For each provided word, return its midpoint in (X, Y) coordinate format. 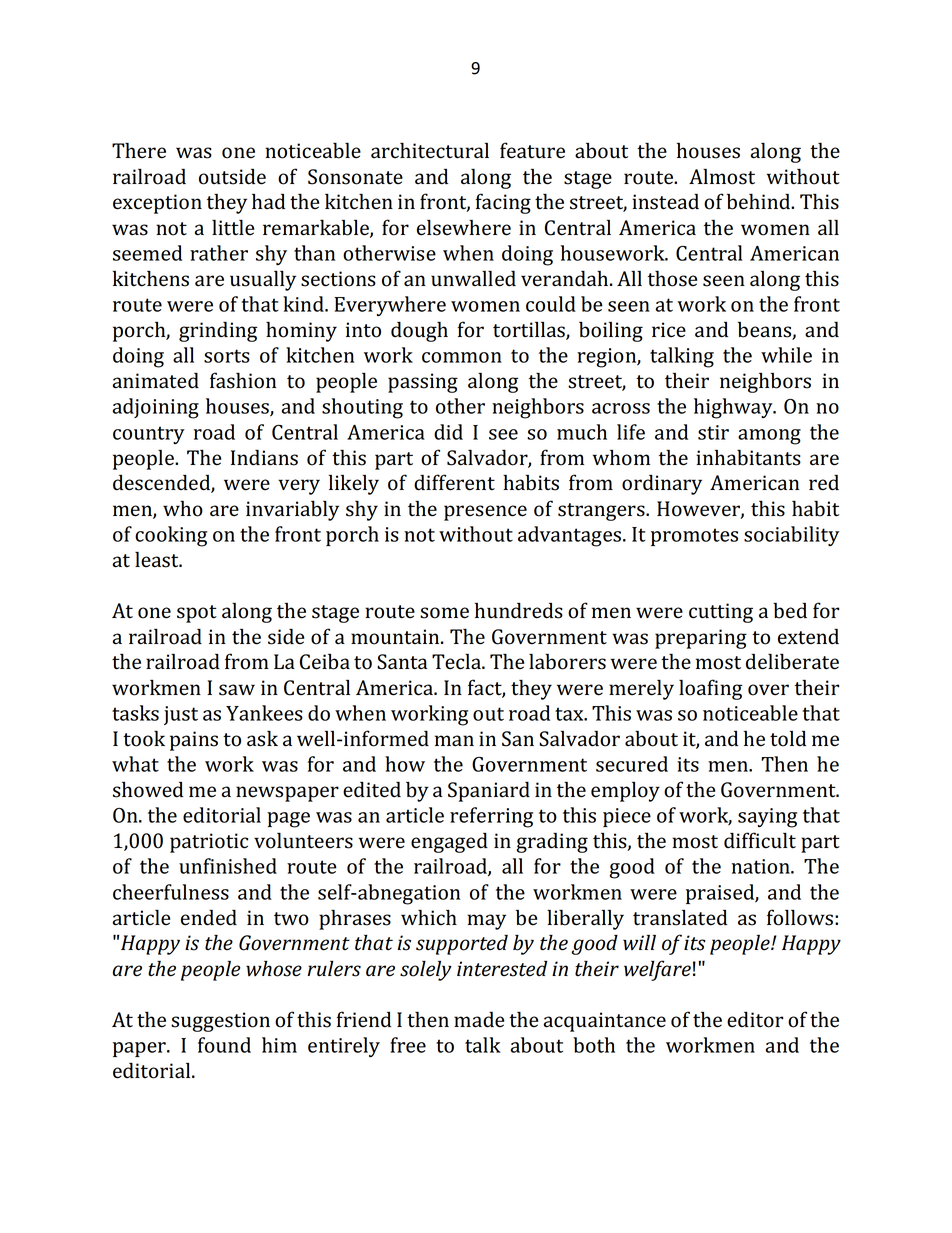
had (268, 202)
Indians (264, 458)
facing (503, 203)
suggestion (220, 1022)
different (454, 482)
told (788, 739)
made (479, 1020)
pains (194, 741)
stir (713, 432)
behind (760, 202)
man (454, 741)
